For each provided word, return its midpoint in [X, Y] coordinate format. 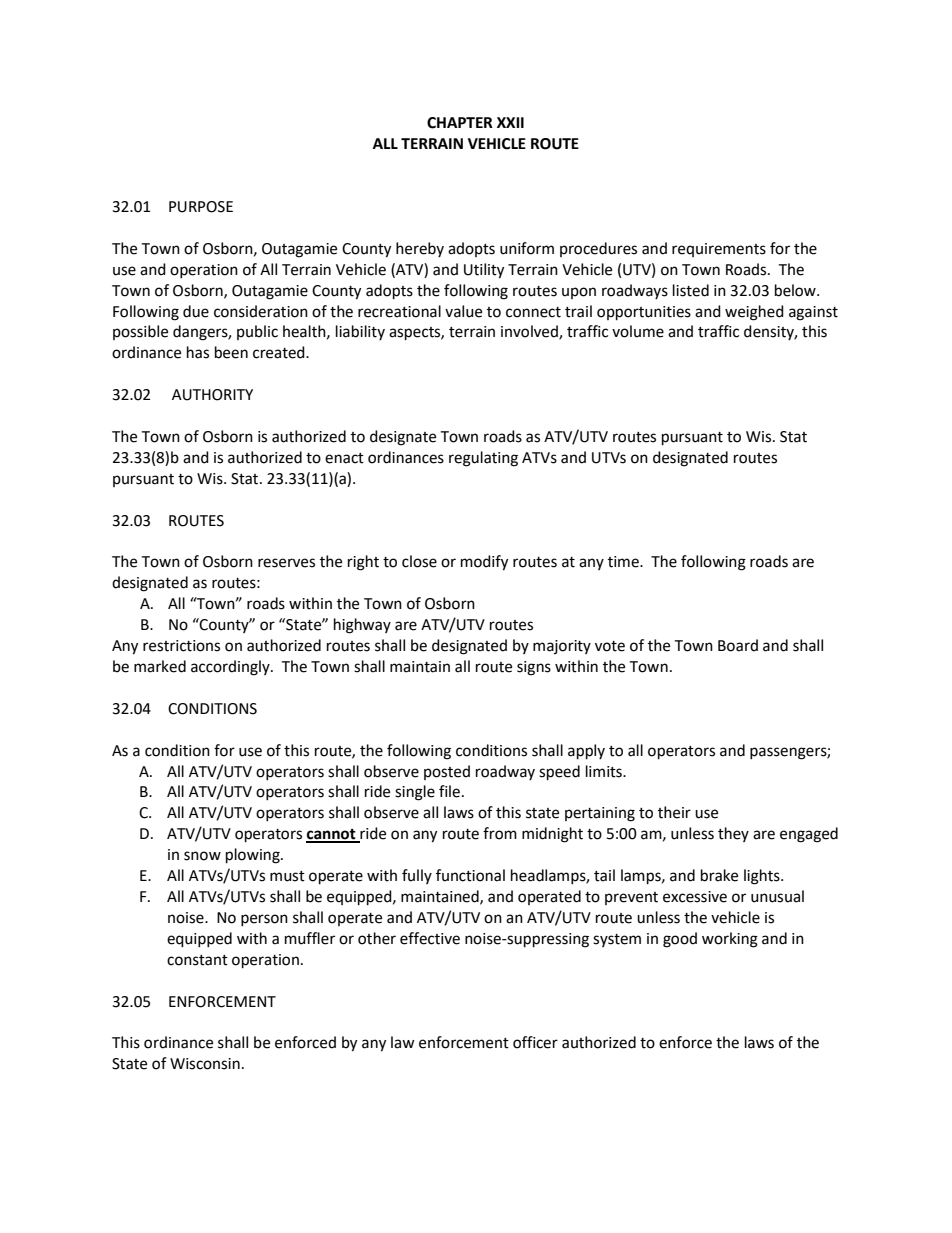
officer [535, 1042]
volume [638, 331]
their [674, 812]
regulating [483, 459]
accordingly [231, 668]
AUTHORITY [212, 395]
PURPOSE [201, 207]
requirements [719, 250]
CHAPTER [460, 123]
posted [447, 772]
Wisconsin [205, 1064]
